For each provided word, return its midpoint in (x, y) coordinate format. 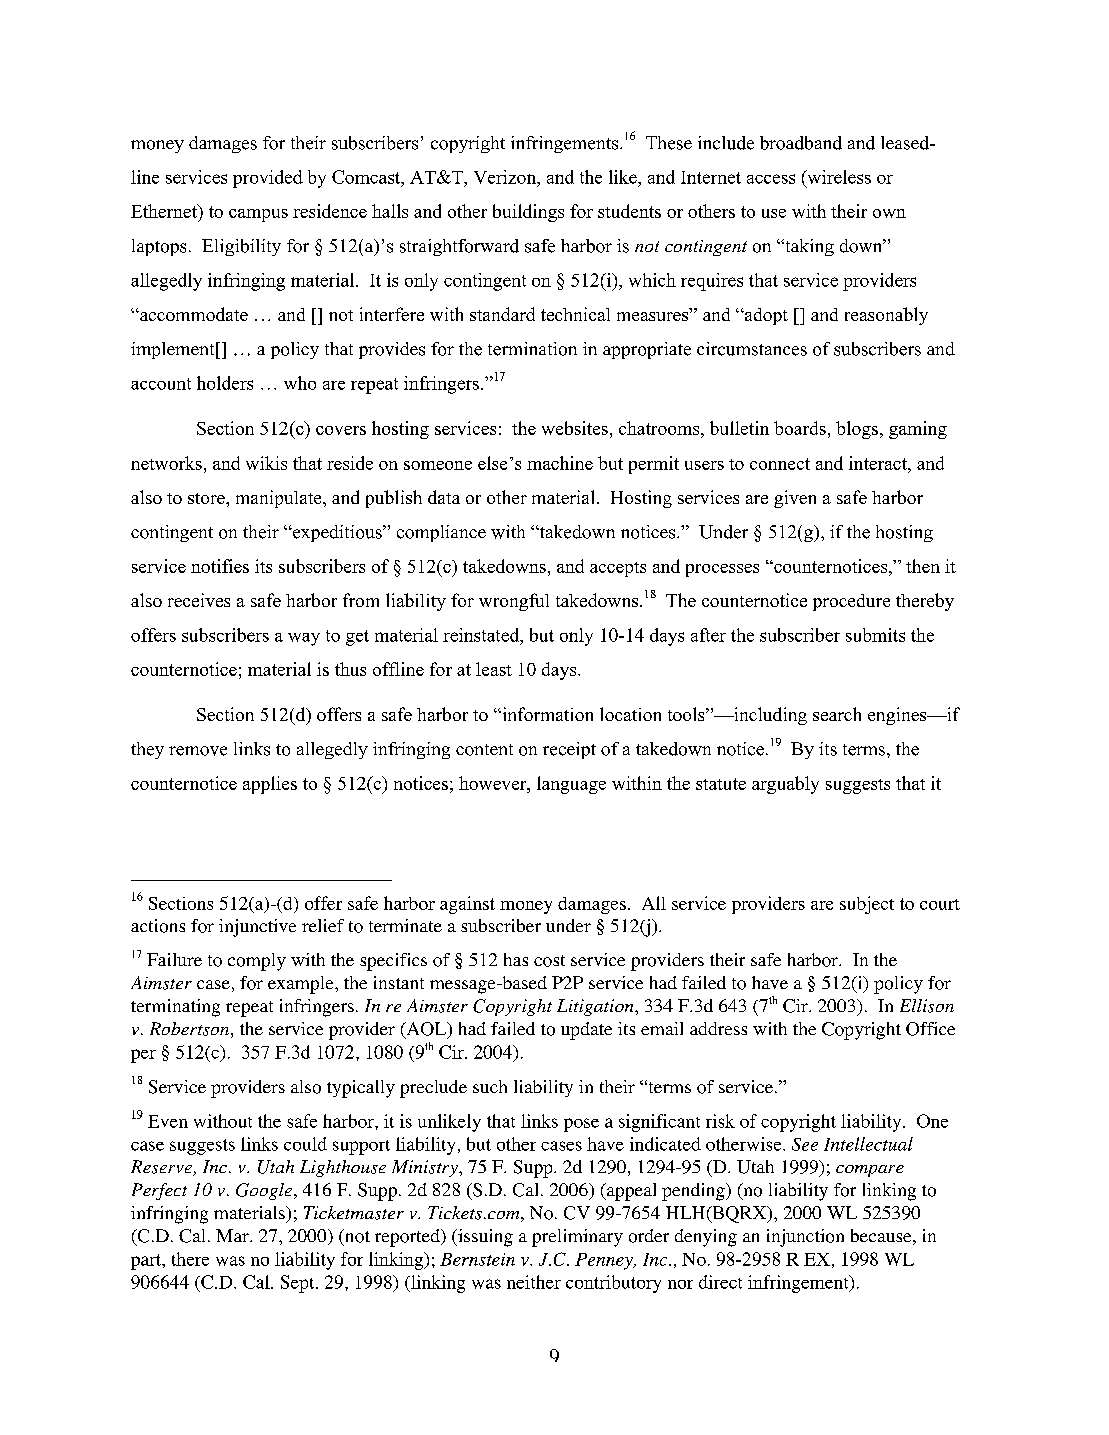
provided (268, 179)
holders (225, 383)
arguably (785, 785)
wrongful (514, 602)
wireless (838, 177)
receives (199, 600)
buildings (528, 213)
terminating (175, 1008)
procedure (851, 602)
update (586, 1031)
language (571, 785)
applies (270, 785)
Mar (233, 1235)
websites (575, 428)
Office (930, 1029)
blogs (857, 430)
